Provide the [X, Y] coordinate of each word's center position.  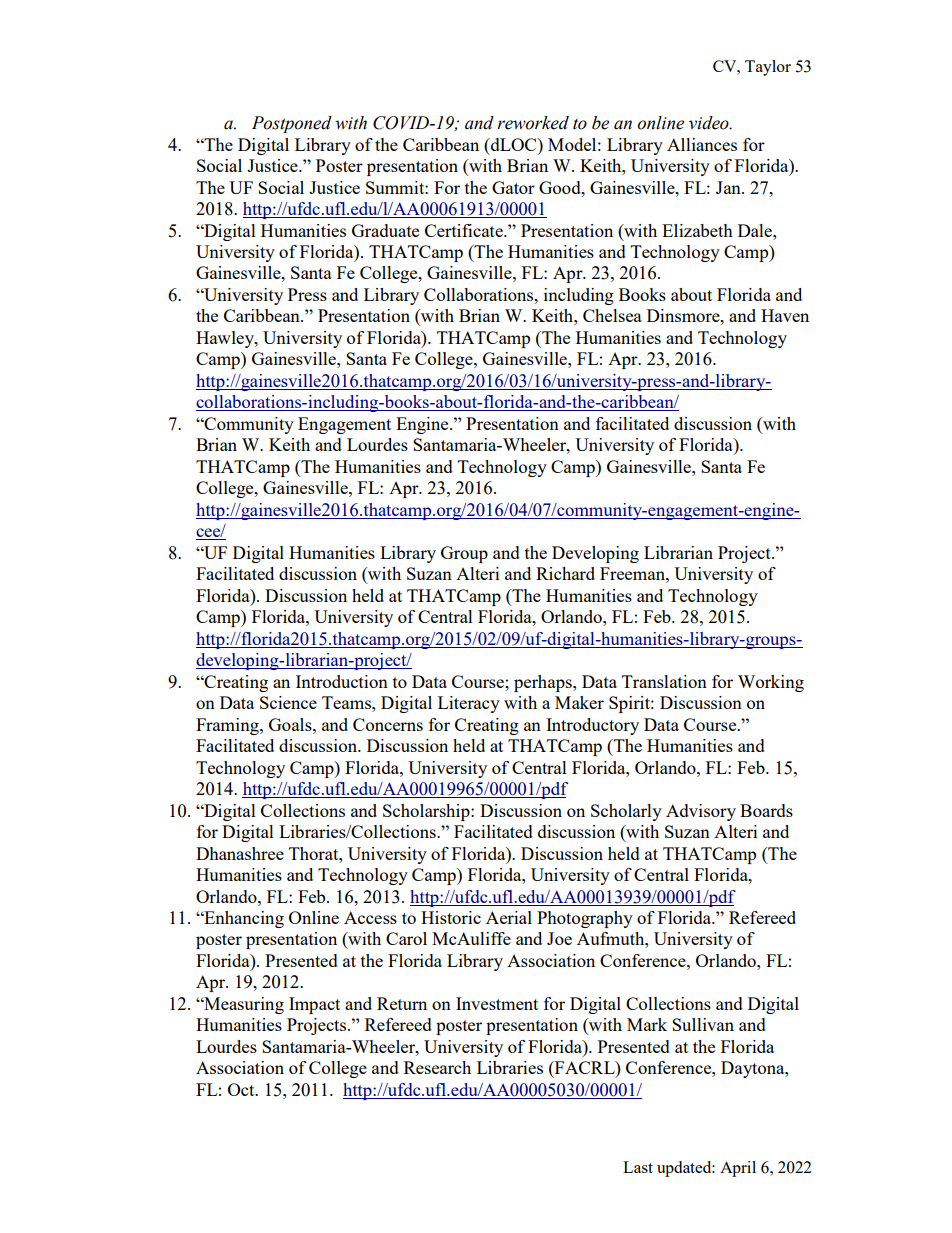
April [738, 1169]
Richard [565, 573]
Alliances [702, 144]
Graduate [385, 230]
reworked [533, 123]
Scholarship [427, 812]
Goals [291, 724]
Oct [242, 1089]
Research [437, 1067]
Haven [785, 315]
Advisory [701, 812]
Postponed [292, 124]
